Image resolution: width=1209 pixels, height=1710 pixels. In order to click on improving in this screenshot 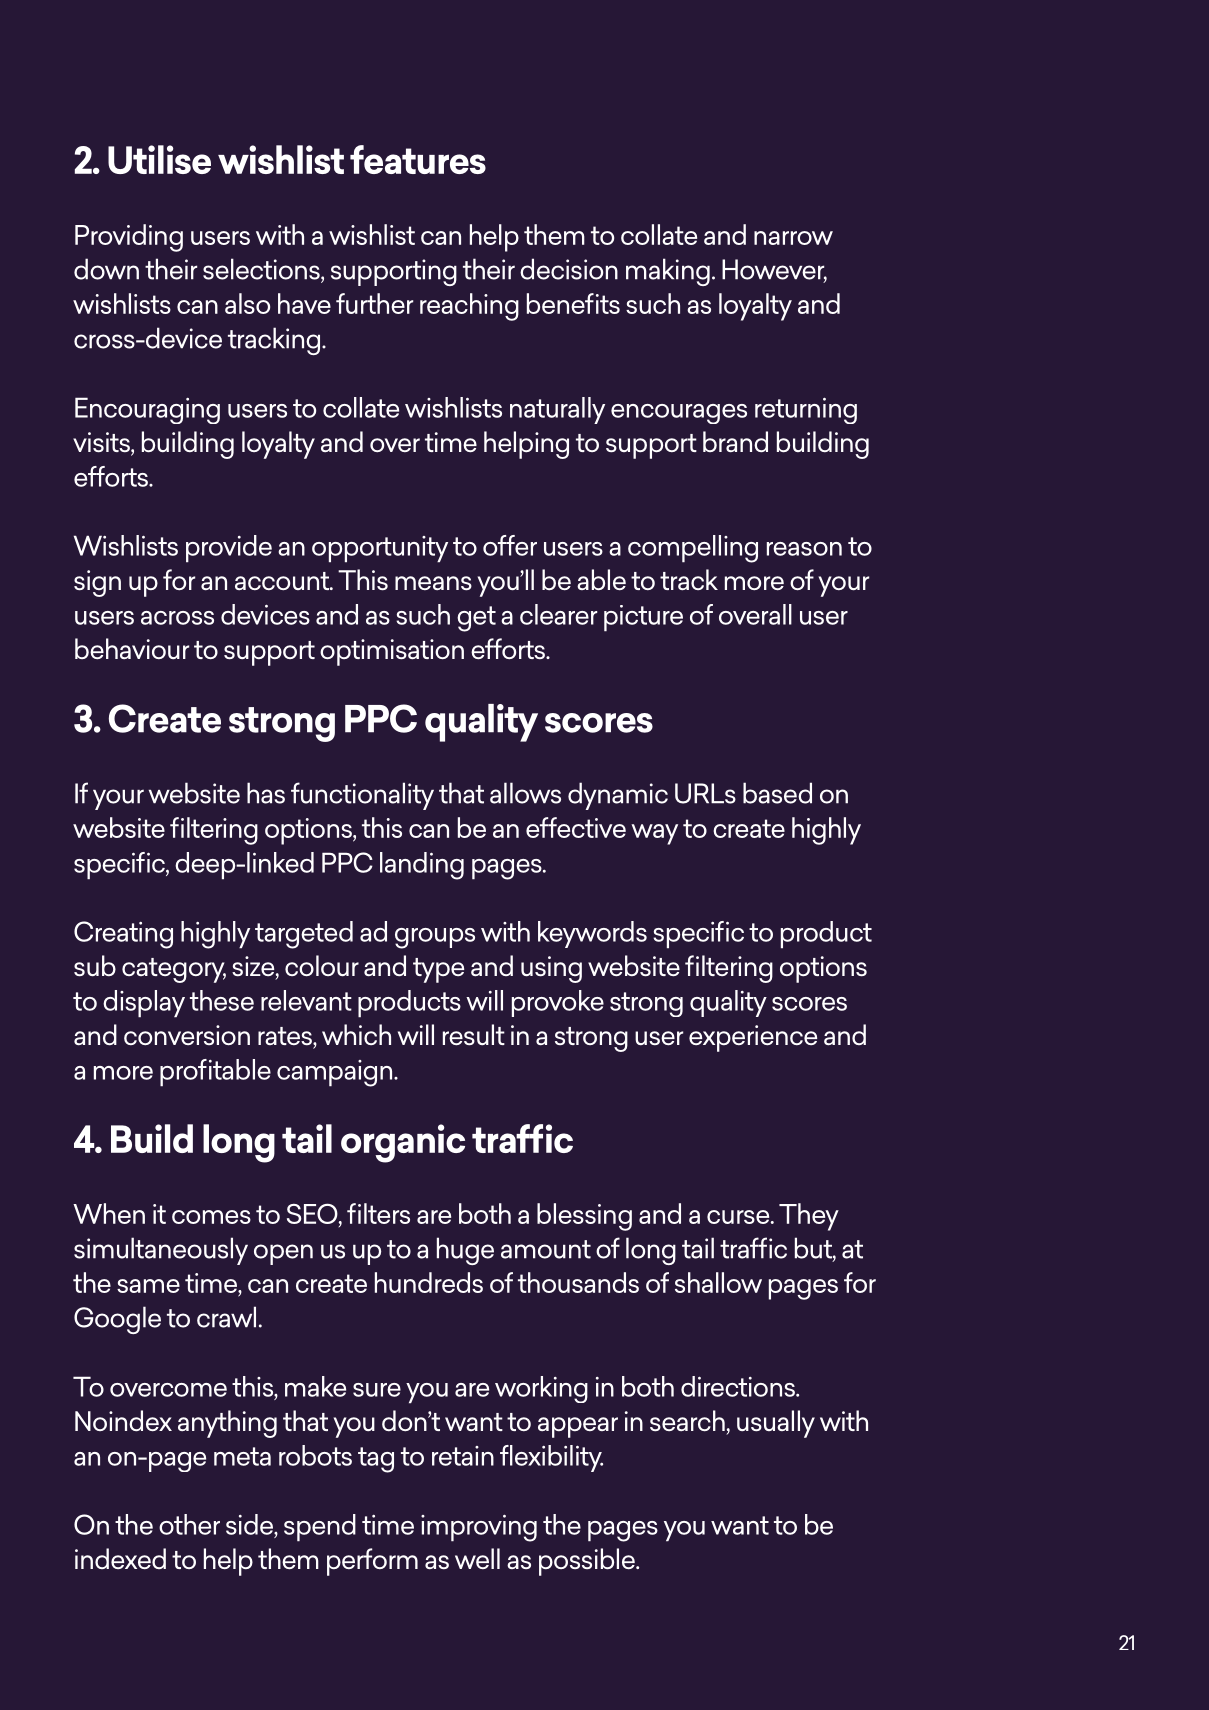, I will do `click(479, 1528)`.
